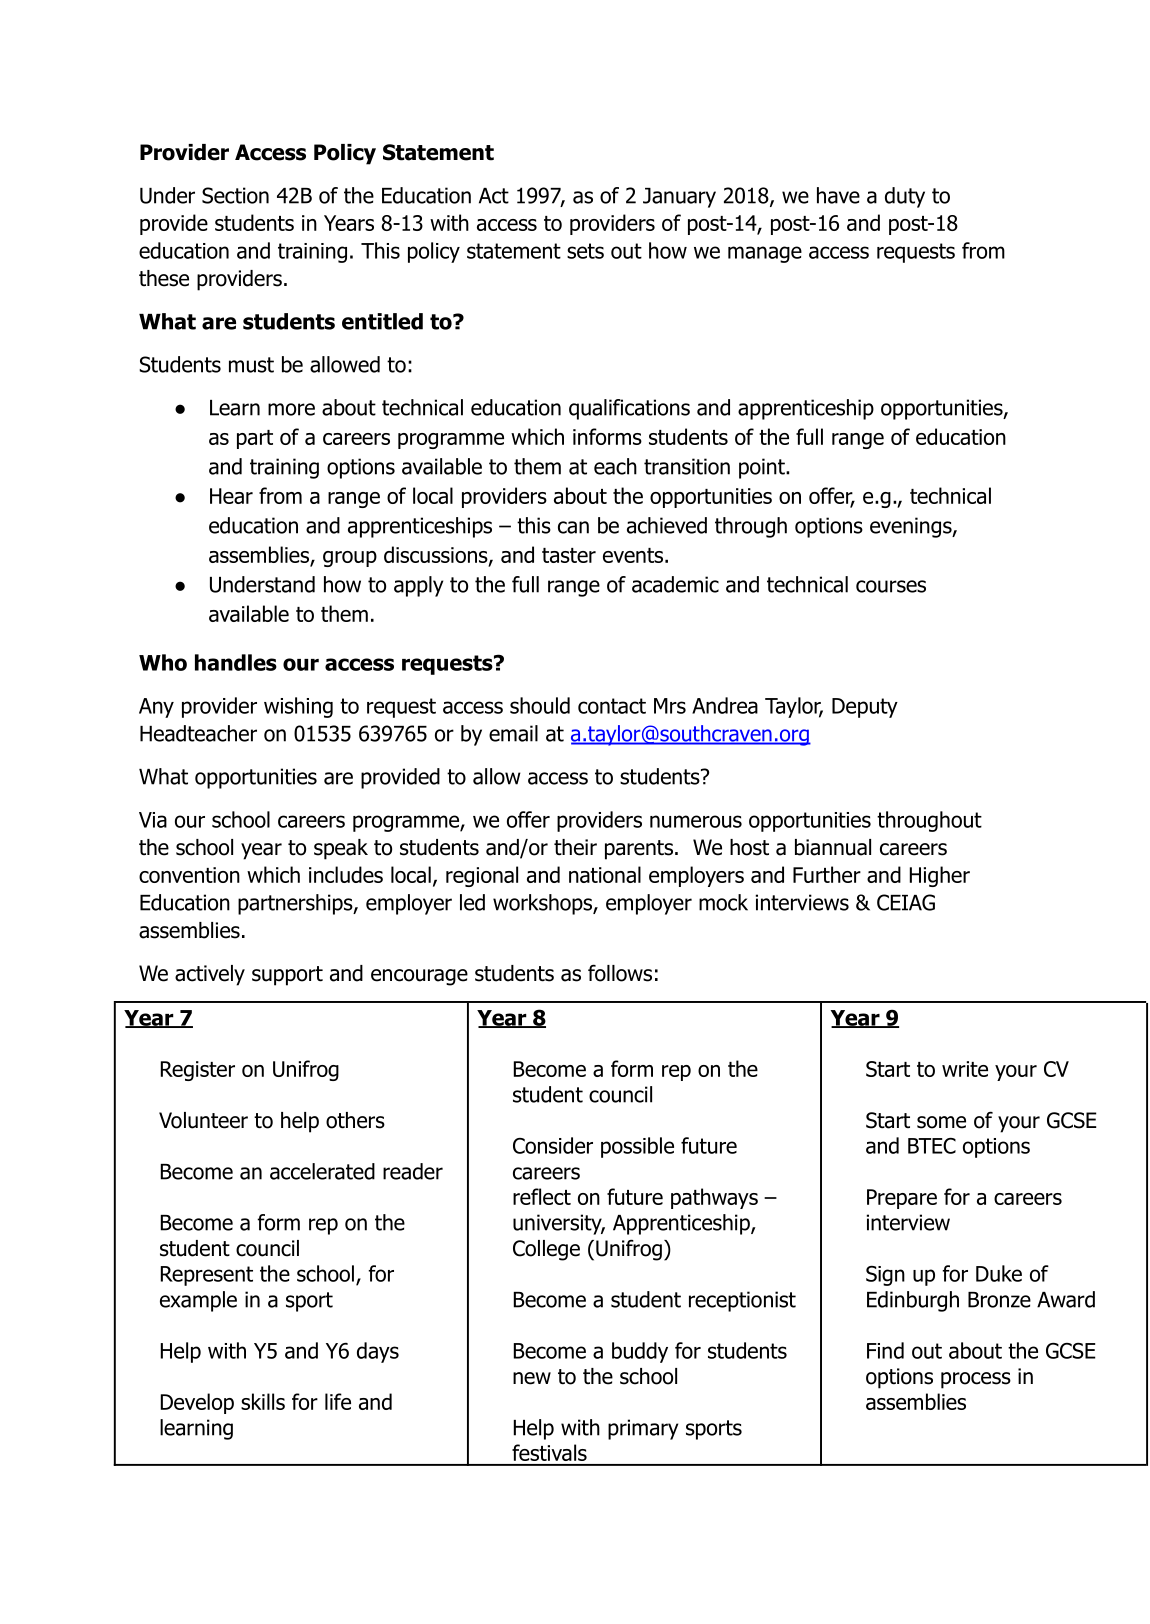 This screenshot has width=1150, height=1624. Describe the element at coordinates (585, 251) in the screenshot. I see `sets` at that location.
